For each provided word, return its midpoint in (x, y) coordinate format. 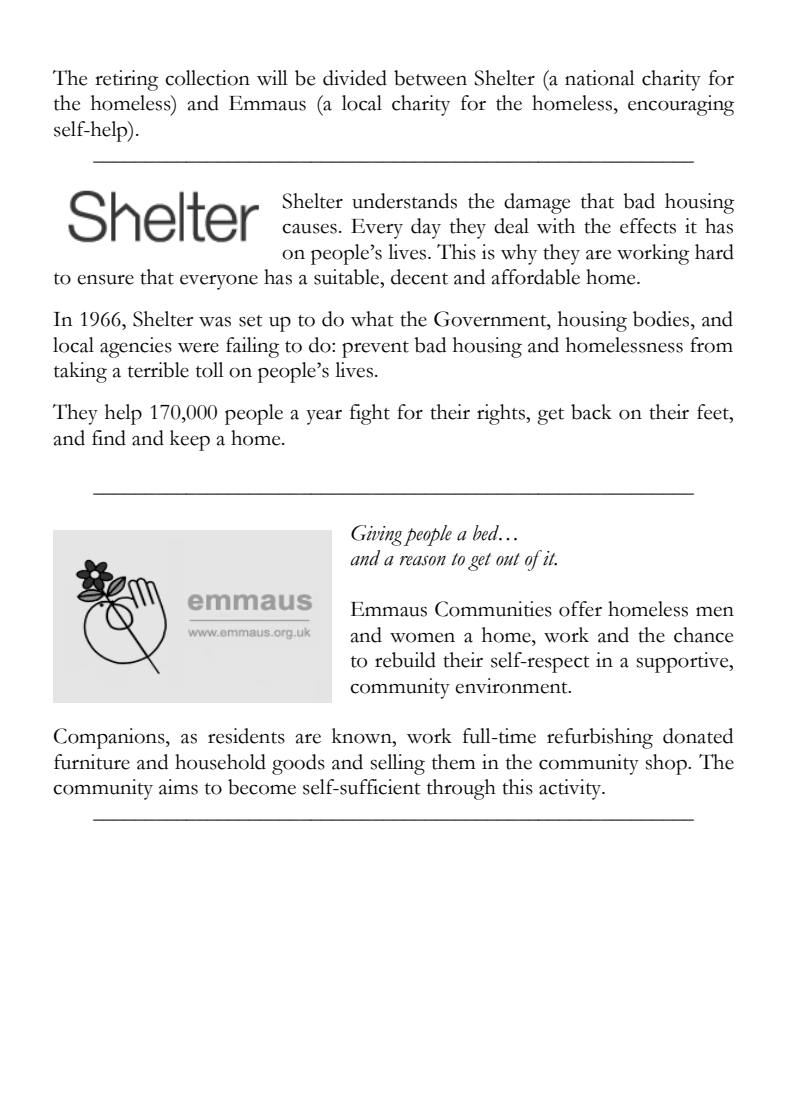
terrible (158, 370)
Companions (110, 738)
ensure (105, 280)
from (711, 345)
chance (703, 635)
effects (648, 226)
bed (487, 533)
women (422, 638)
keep (190, 440)
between (430, 78)
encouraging (681, 105)
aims (178, 787)
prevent (375, 349)
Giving (376, 535)
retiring (126, 80)
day (426, 228)
